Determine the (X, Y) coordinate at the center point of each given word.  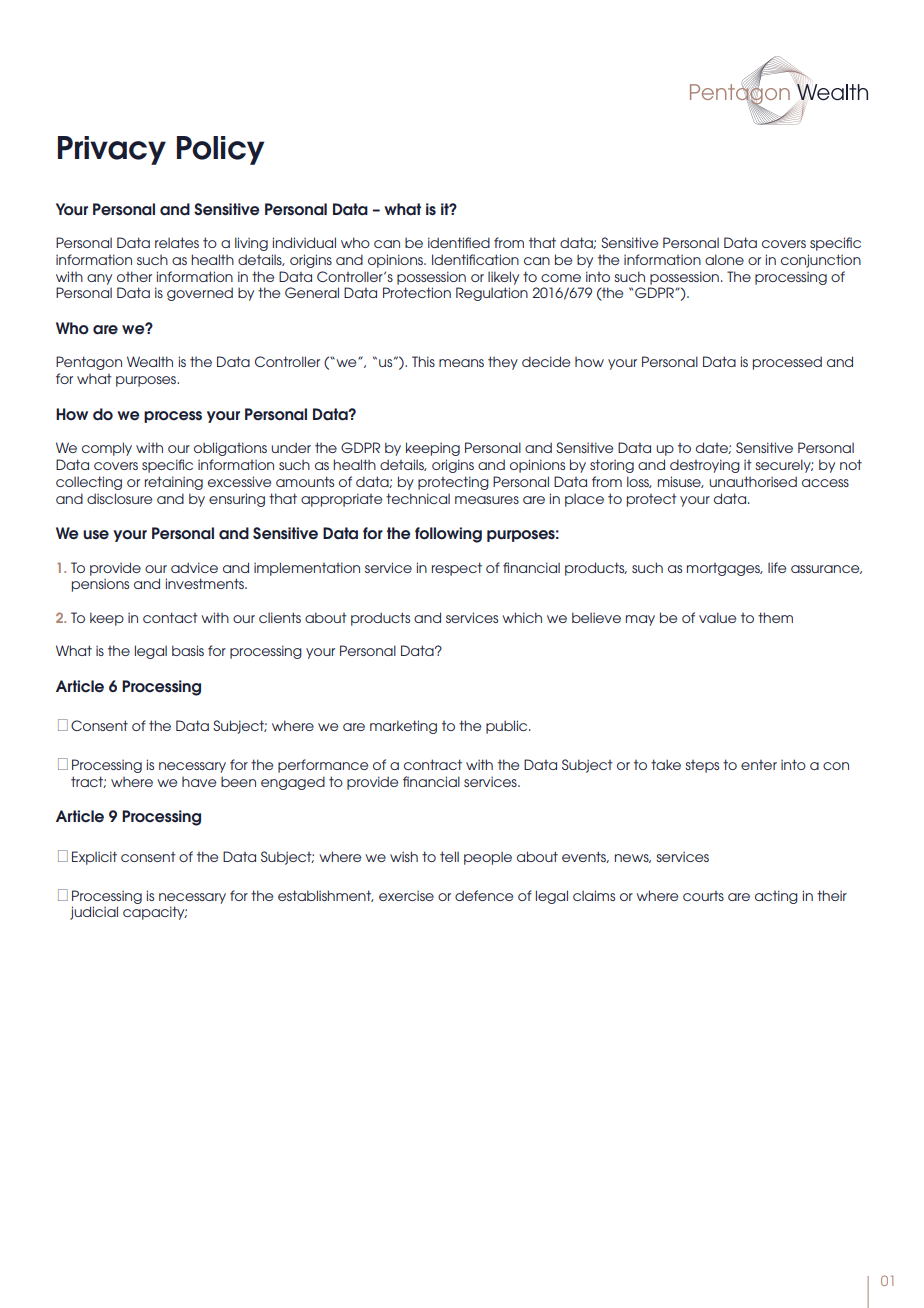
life (777, 567)
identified (459, 242)
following (448, 535)
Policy (220, 150)
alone (724, 259)
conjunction (821, 261)
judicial (94, 913)
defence (484, 895)
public (508, 727)
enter (759, 765)
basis (188, 650)
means (461, 363)
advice (194, 567)
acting (776, 897)
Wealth (150, 361)
